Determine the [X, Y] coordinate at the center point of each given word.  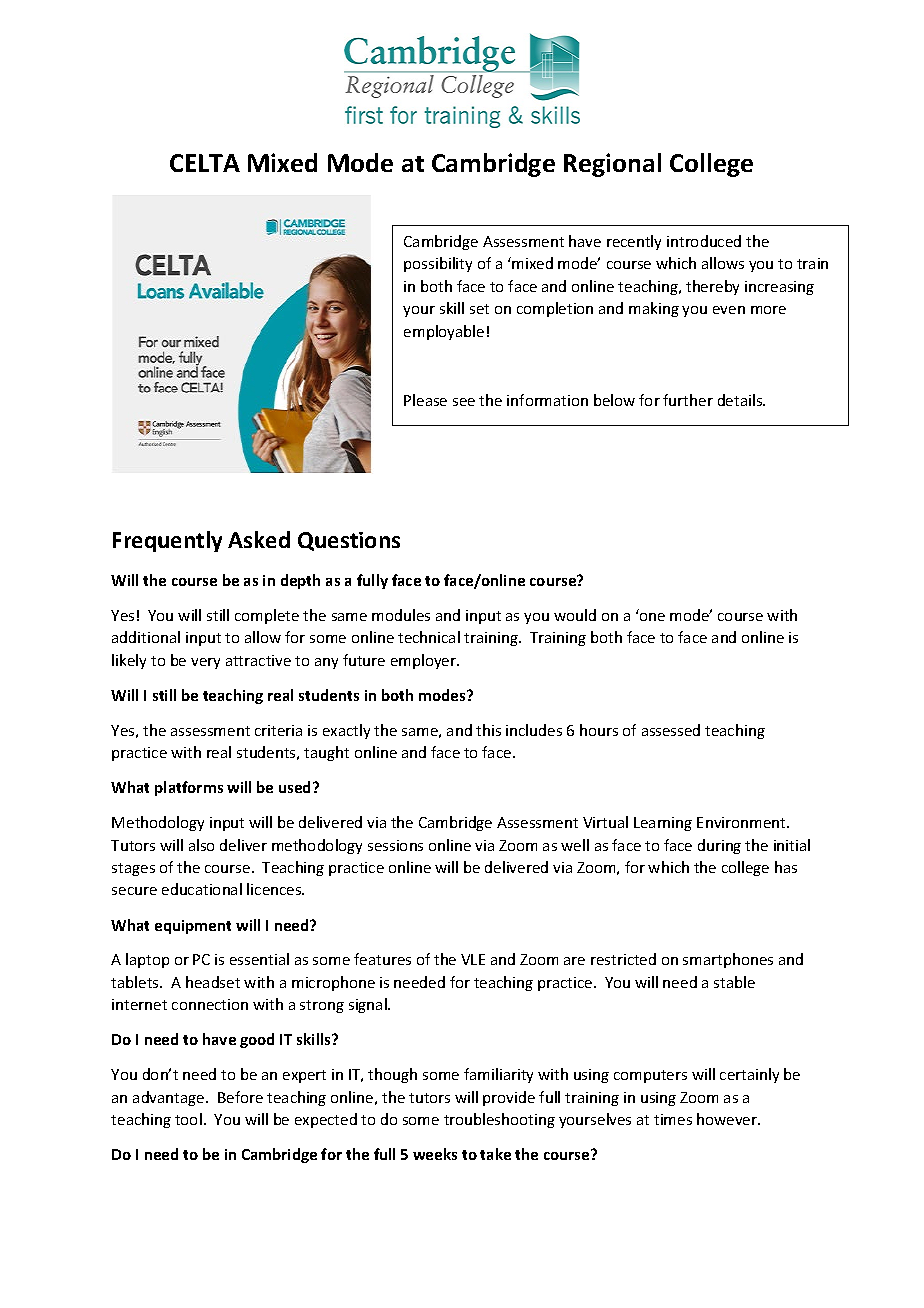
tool [188, 1119]
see [464, 402]
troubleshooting [499, 1120]
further [688, 400]
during [719, 846]
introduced [704, 241]
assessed [671, 730]
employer [425, 661]
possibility [438, 264]
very [205, 663]
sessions [395, 845]
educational [202, 889]
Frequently [167, 541]
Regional [612, 165]
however [728, 1119]
